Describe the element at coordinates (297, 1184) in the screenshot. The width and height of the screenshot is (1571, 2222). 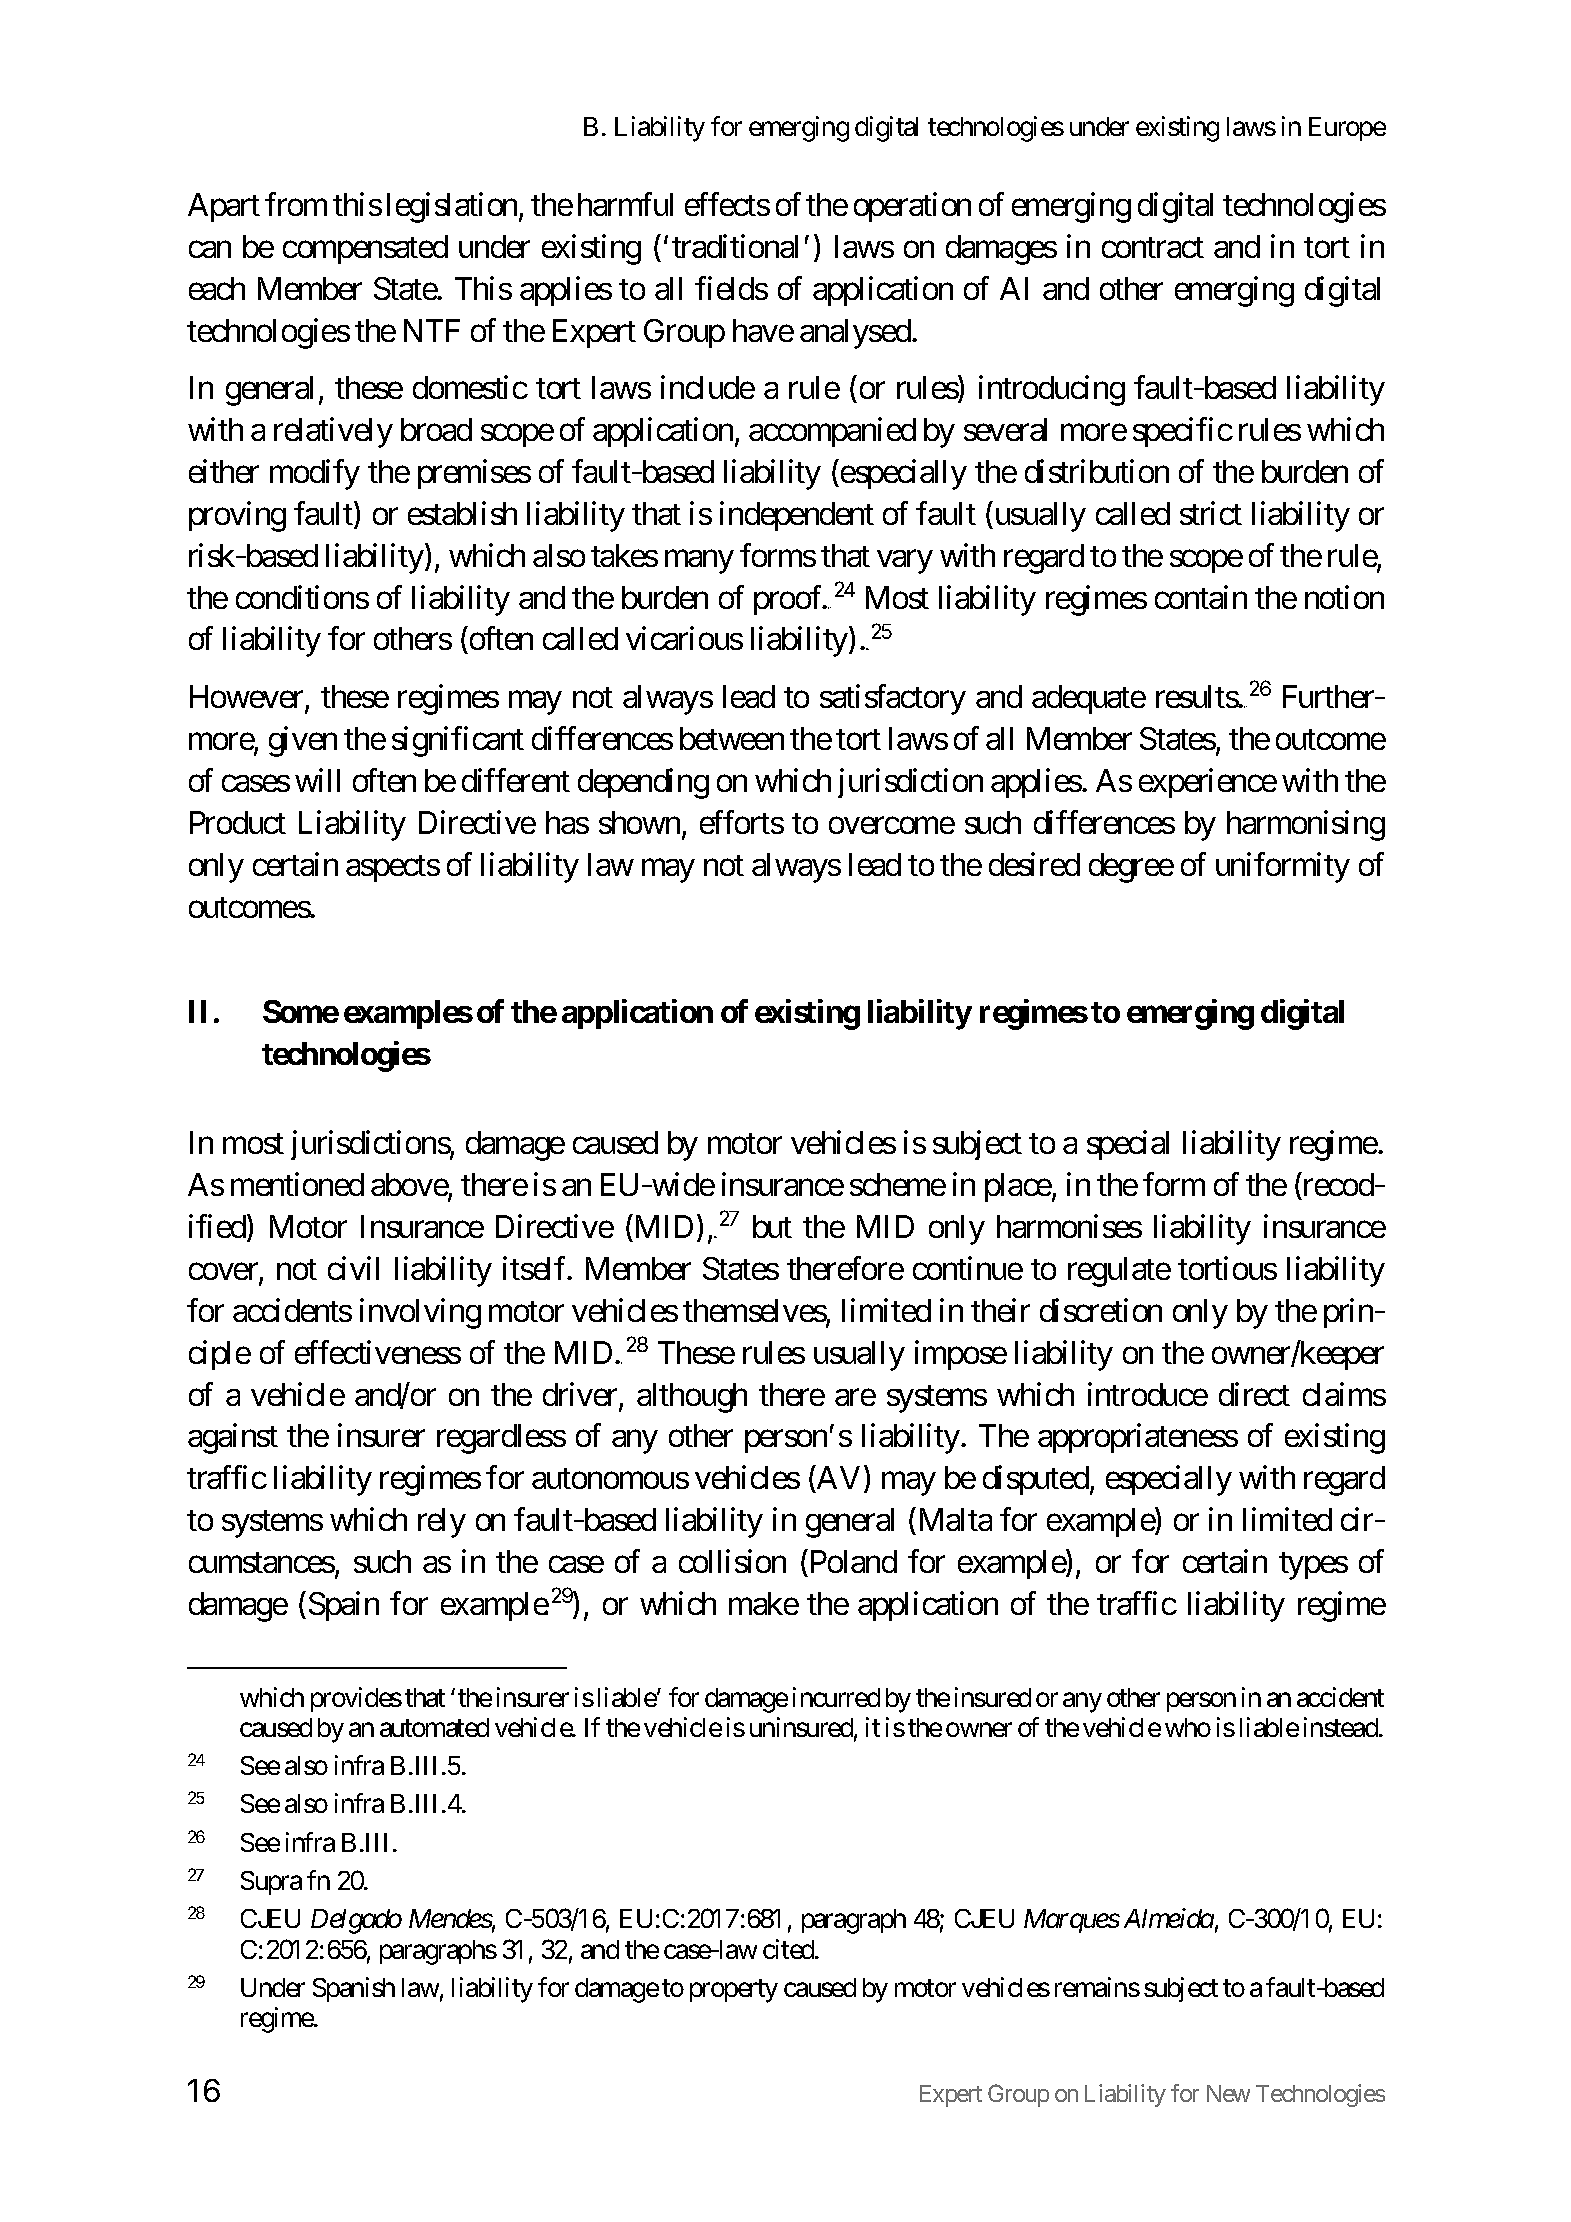
I see `mentioned` at that location.
